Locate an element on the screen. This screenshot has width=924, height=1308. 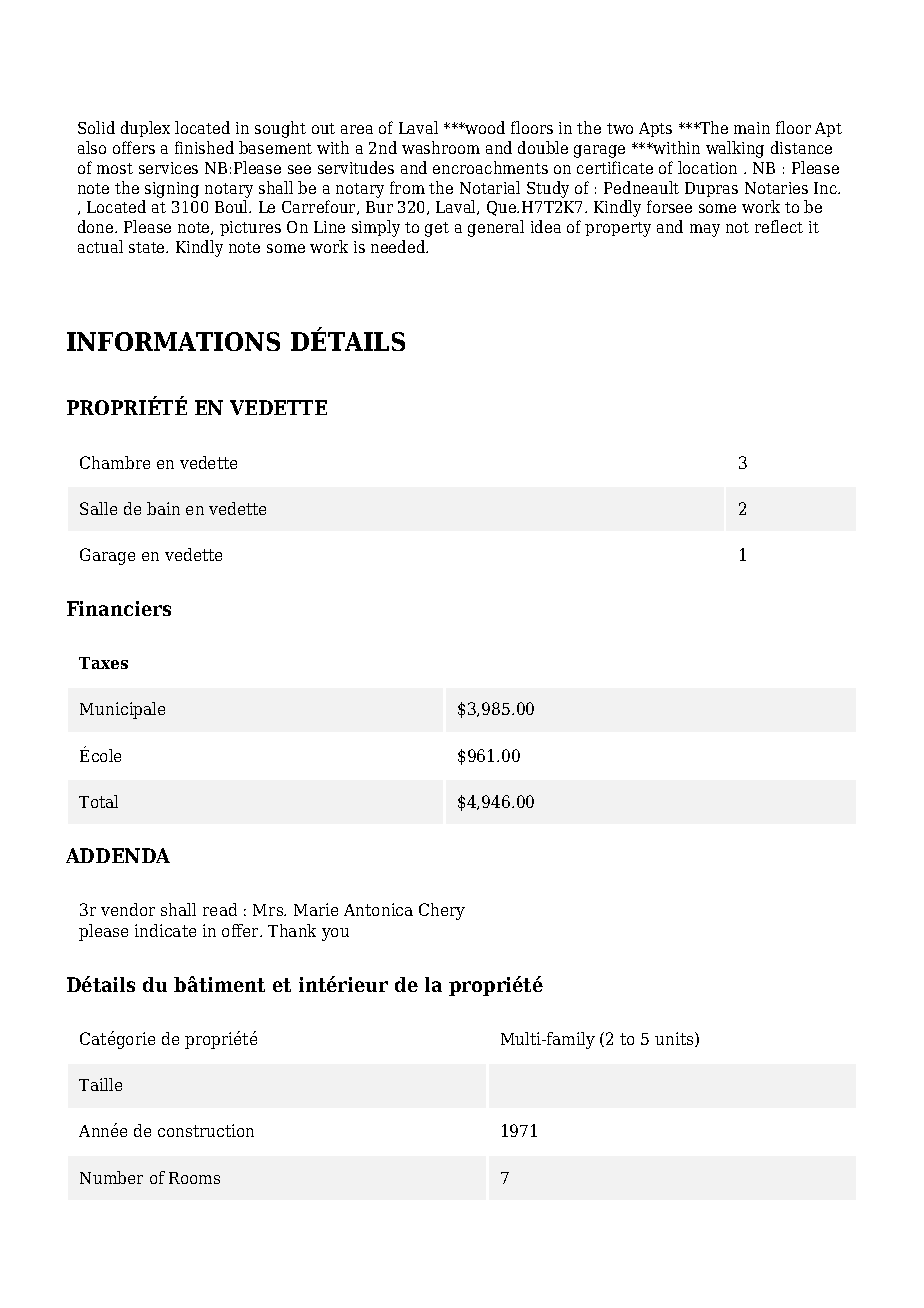
Thank is located at coordinates (292, 930).
